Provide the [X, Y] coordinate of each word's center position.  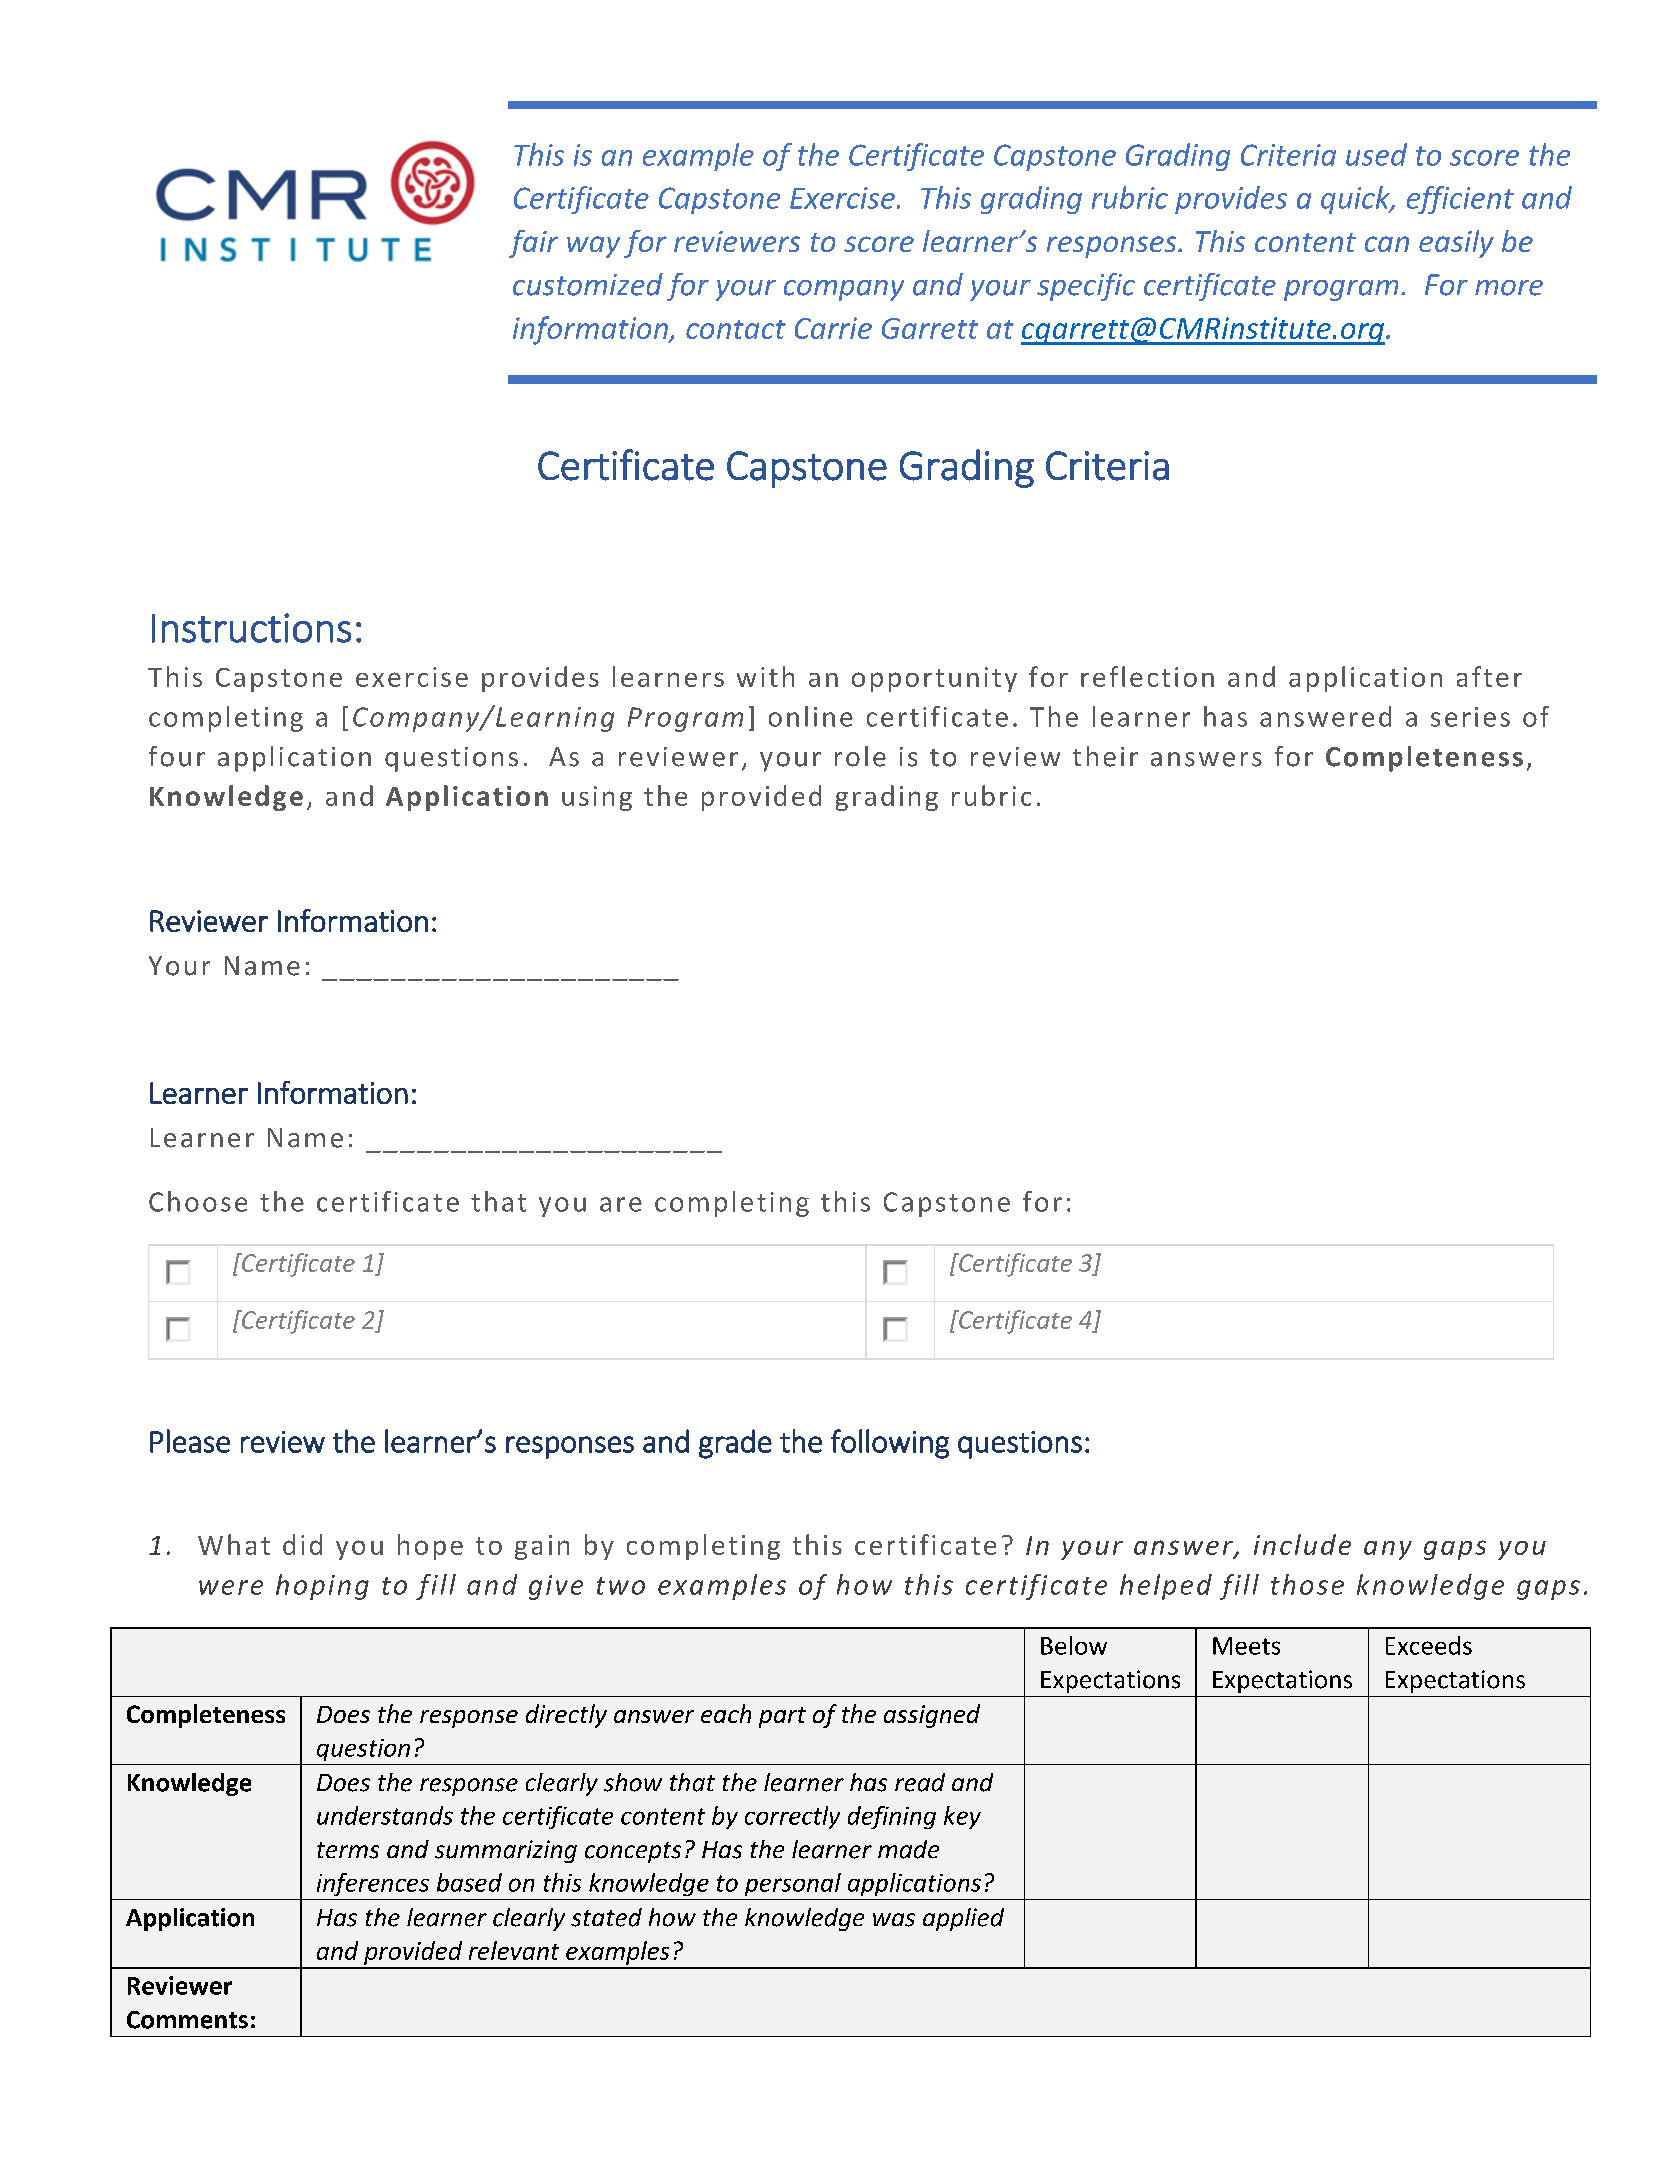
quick [1356, 200]
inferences [373, 1884]
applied [963, 1919]
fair [533, 244]
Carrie [833, 328]
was [894, 1920]
